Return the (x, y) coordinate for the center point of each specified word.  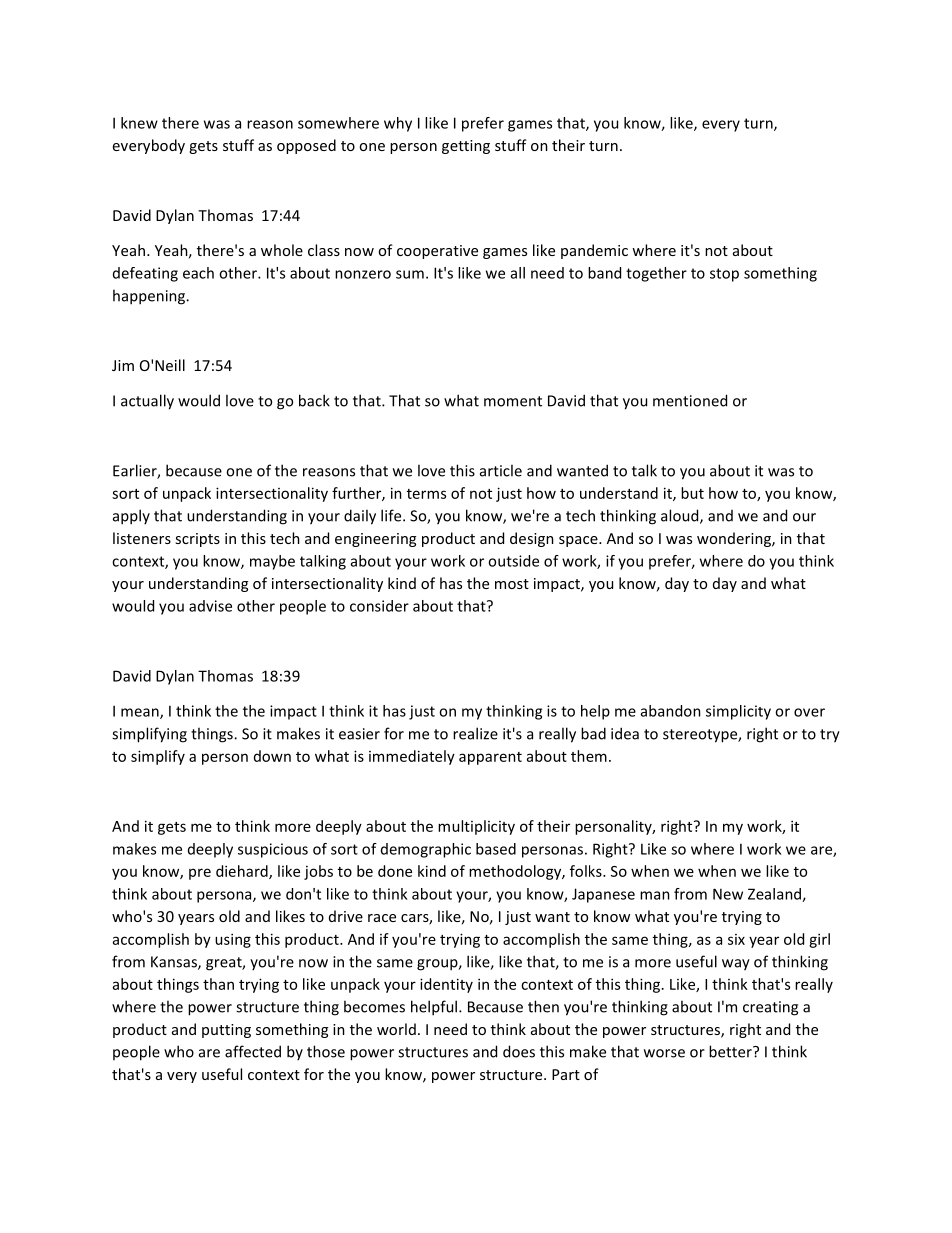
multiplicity (476, 827)
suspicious (273, 850)
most (512, 584)
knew (139, 123)
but (692, 493)
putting (226, 1031)
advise (210, 606)
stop (724, 275)
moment (513, 401)
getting (466, 147)
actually (147, 402)
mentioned (690, 400)
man (655, 895)
